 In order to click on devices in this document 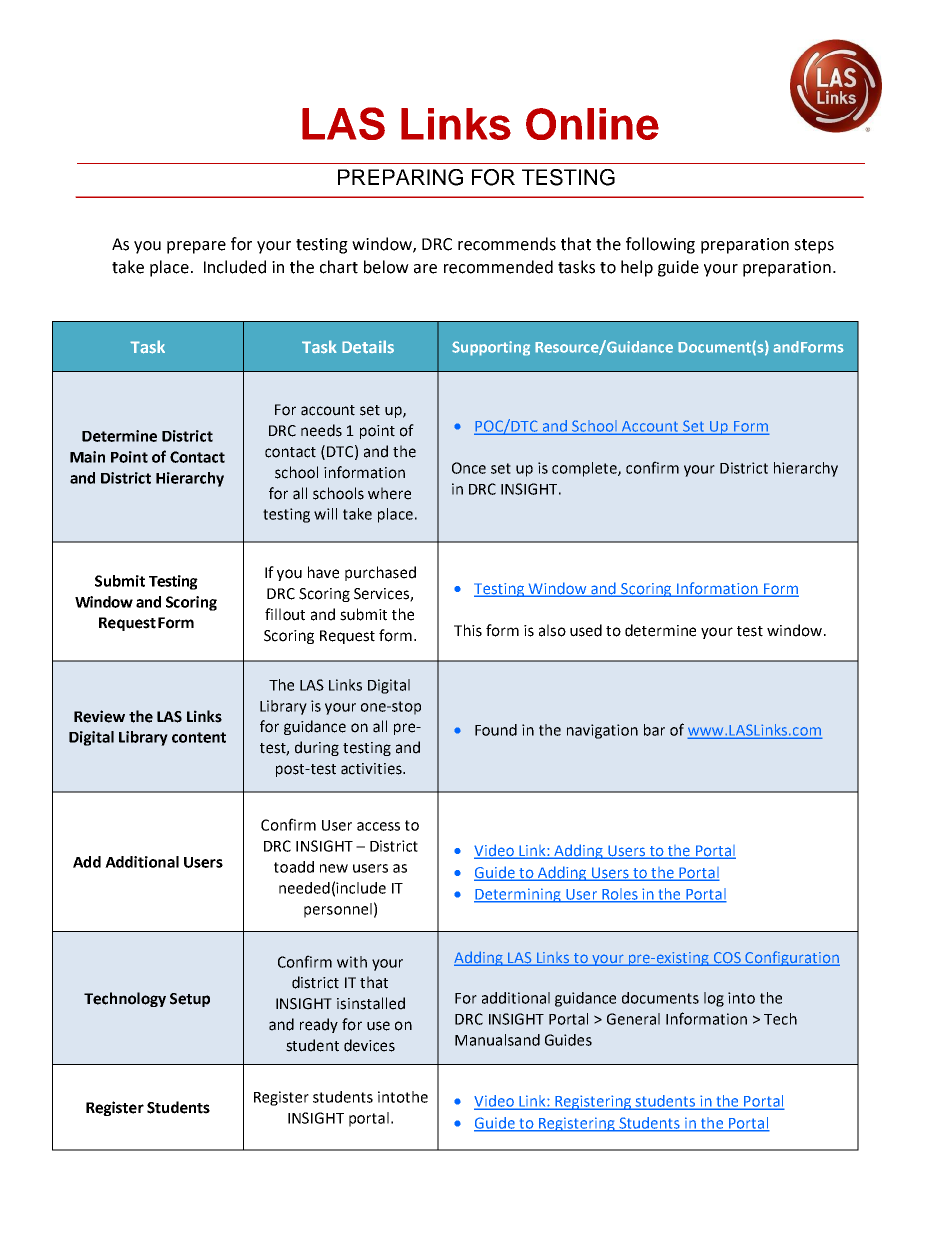, I will do `click(369, 1045)`.
